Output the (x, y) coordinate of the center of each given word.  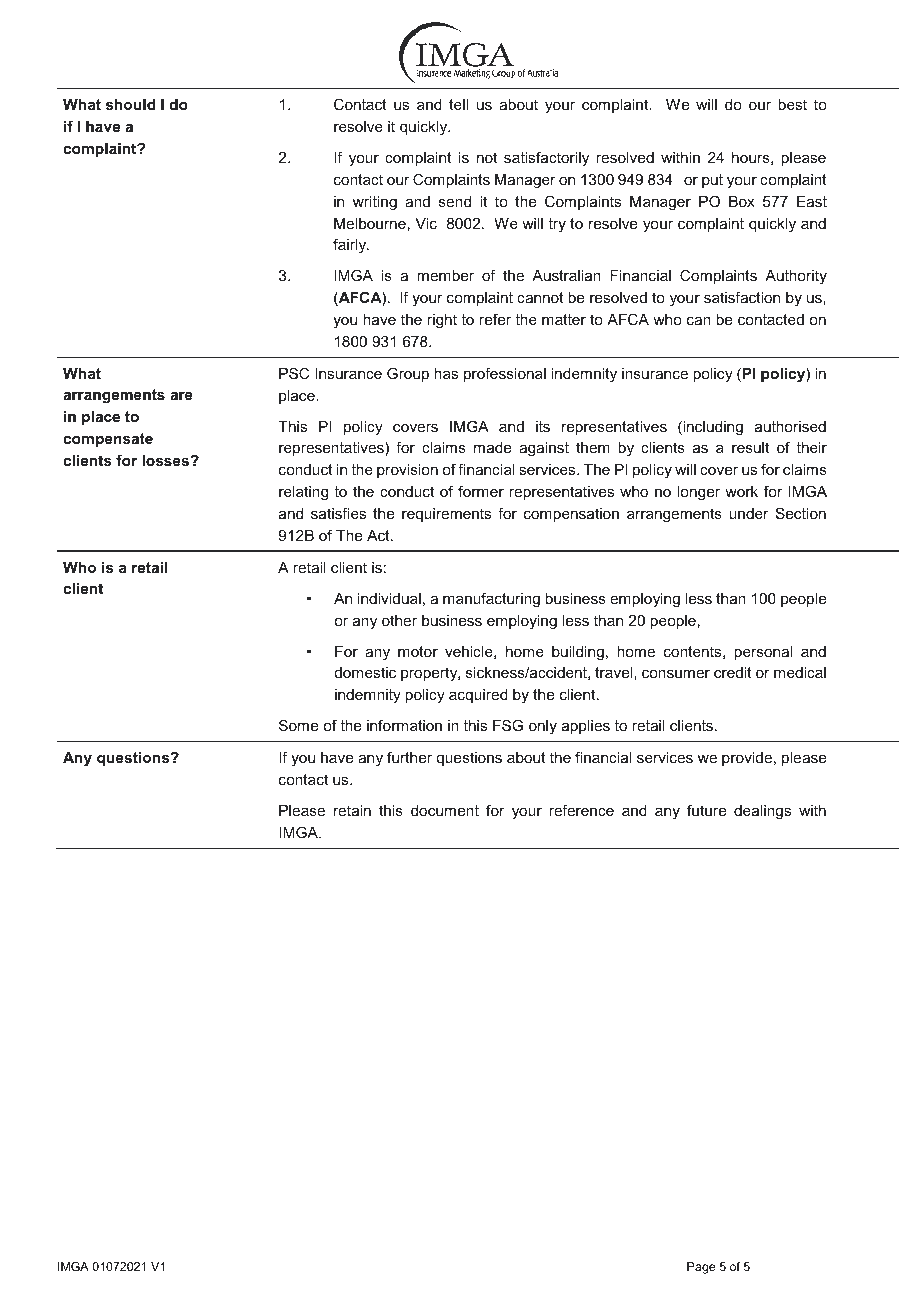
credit (733, 672)
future (706, 810)
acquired (478, 696)
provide (747, 759)
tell (458, 104)
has (446, 373)
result (750, 447)
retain (352, 810)
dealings (762, 812)
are (181, 396)
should (131, 104)
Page (701, 1268)
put (712, 181)
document (445, 810)
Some (298, 725)
